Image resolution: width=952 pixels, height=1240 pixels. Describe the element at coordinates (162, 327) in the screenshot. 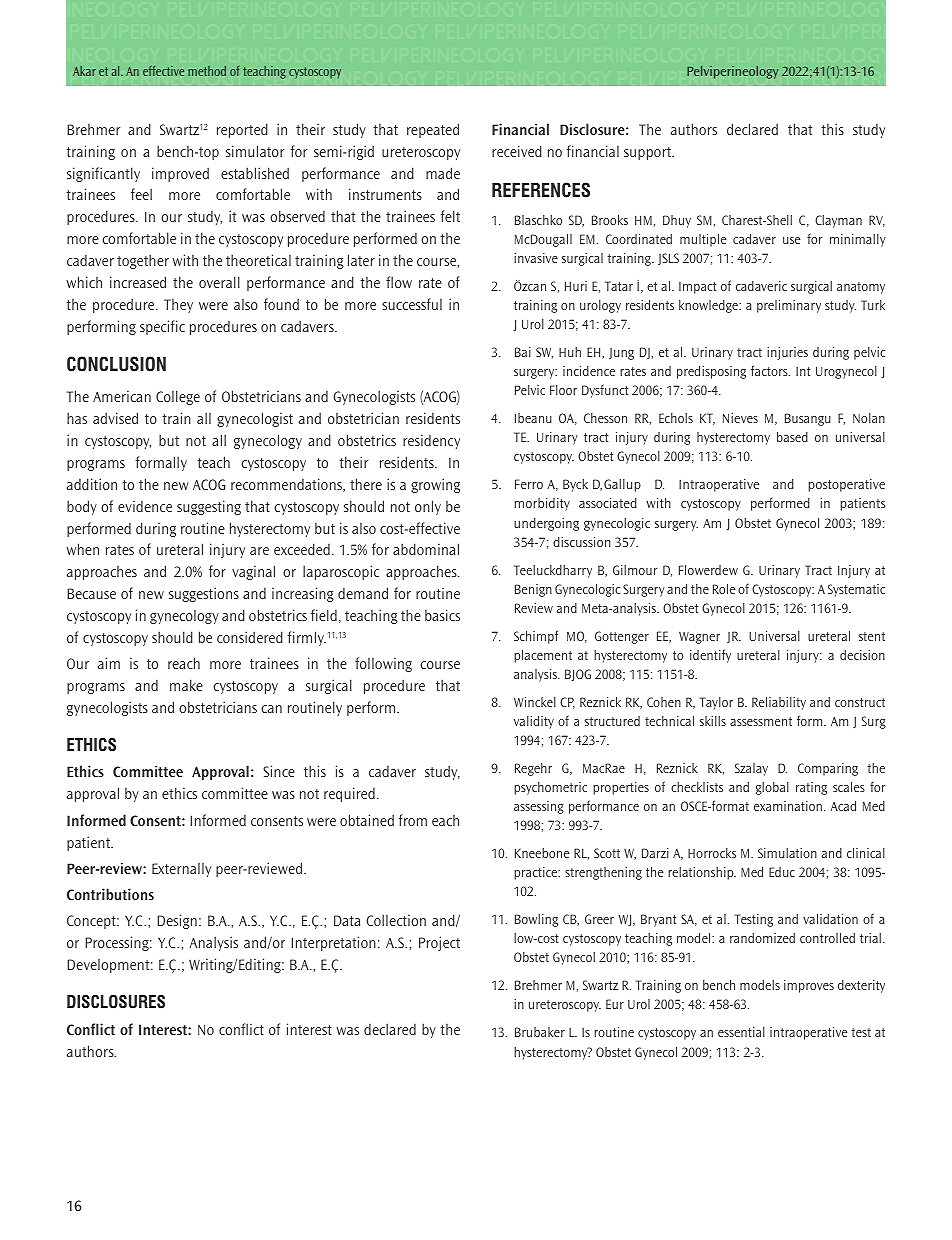

I see `specific` at that location.
